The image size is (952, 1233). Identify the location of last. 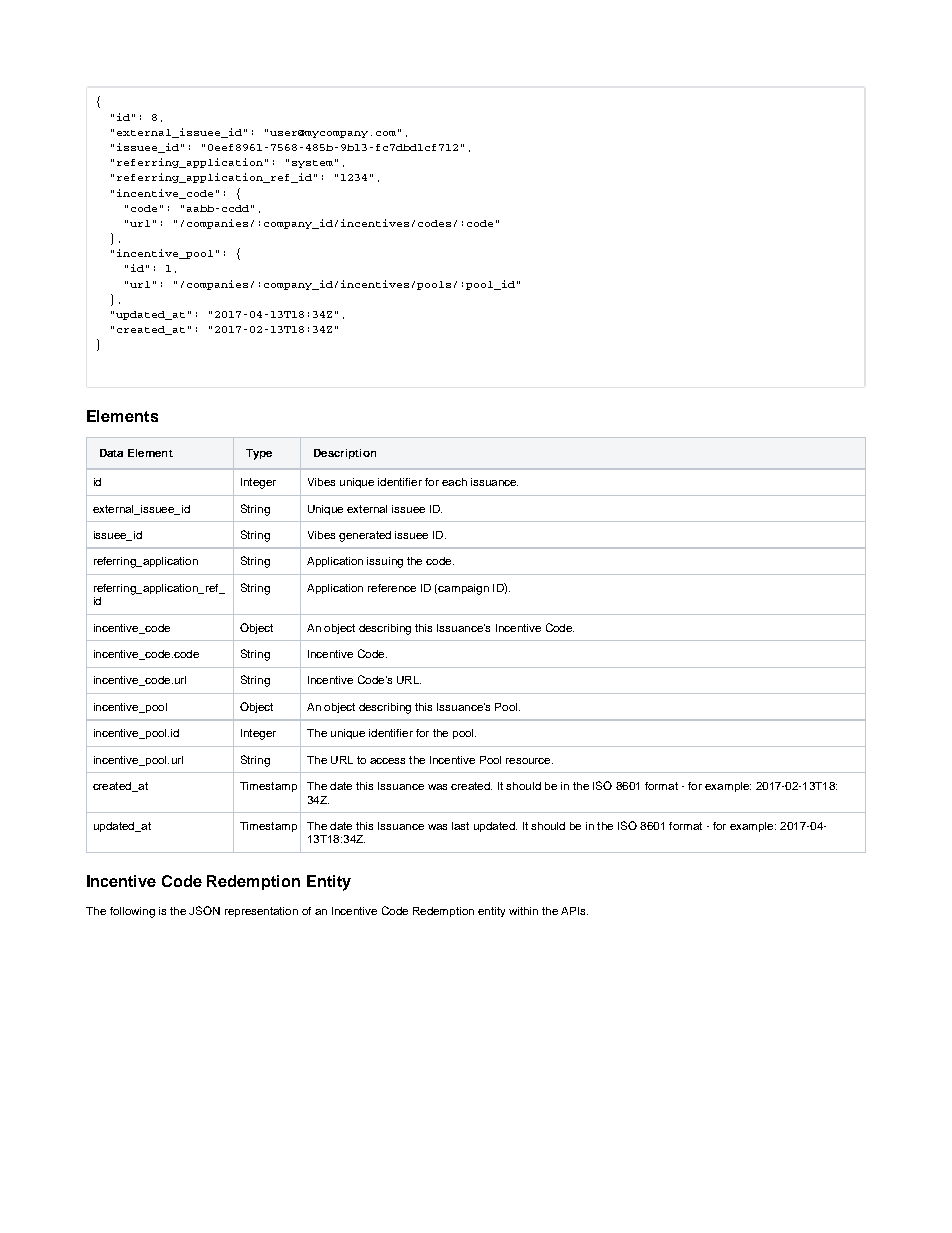
(460, 826).
